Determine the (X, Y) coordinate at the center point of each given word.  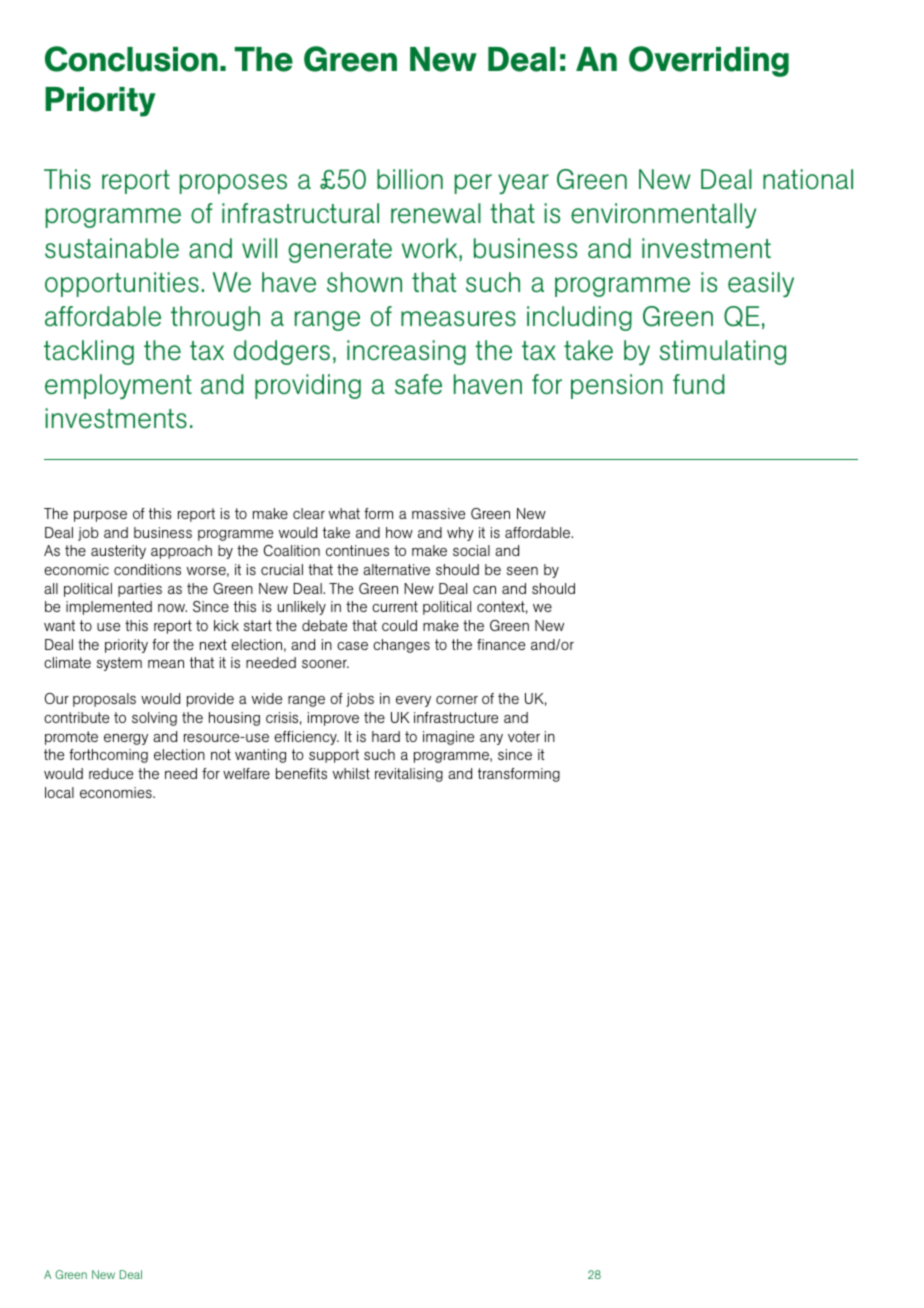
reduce (111, 773)
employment (118, 387)
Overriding (709, 61)
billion (410, 179)
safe (418, 384)
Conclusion (131, 59)
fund (699, 384)
